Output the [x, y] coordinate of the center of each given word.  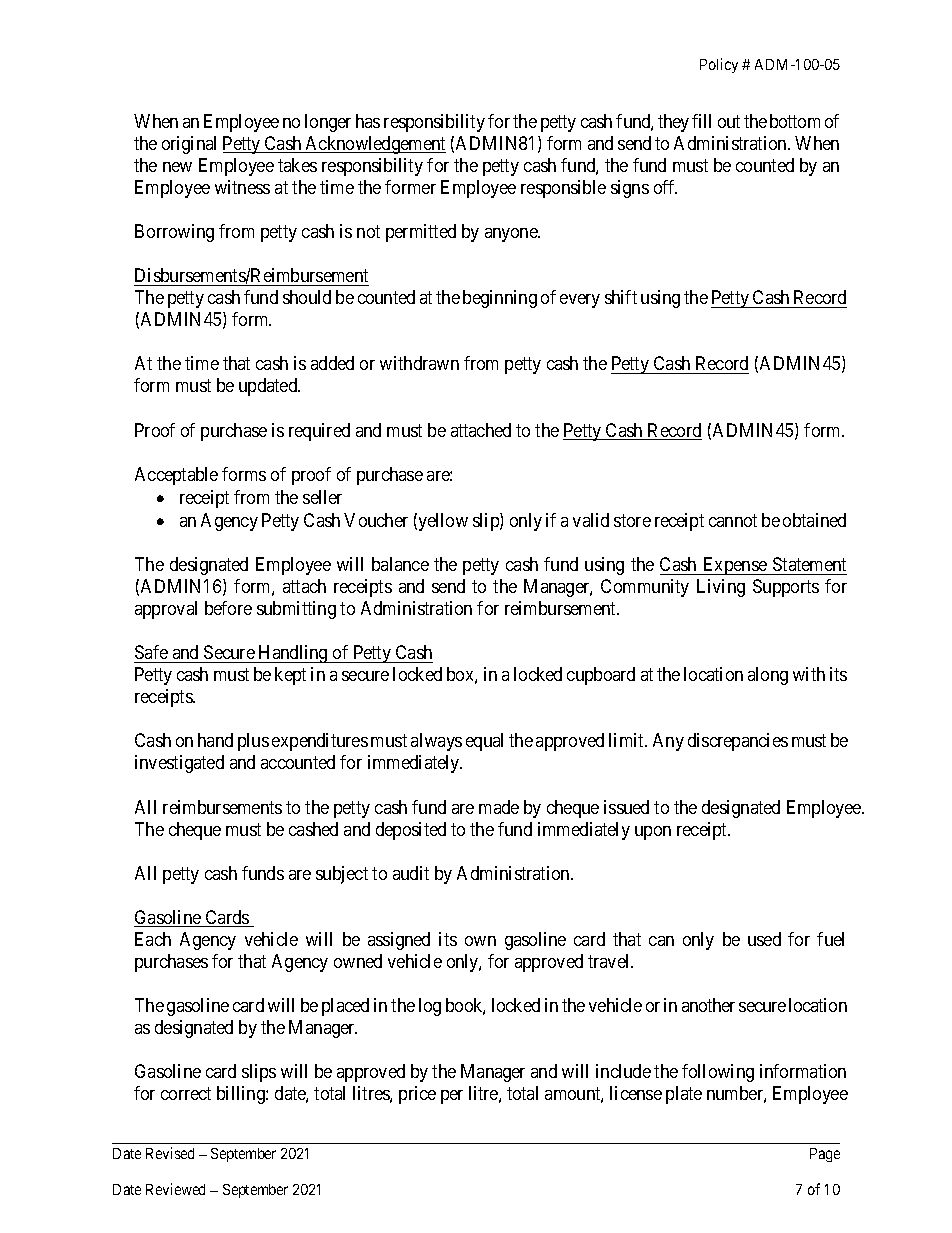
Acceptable [176, 476]
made [499, 807]
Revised [170, 1153]
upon [653, 833]
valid [591, 520]
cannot [733, 520]
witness [242, 187]
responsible [563, 189]
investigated [179, 764]
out [729, 121]
